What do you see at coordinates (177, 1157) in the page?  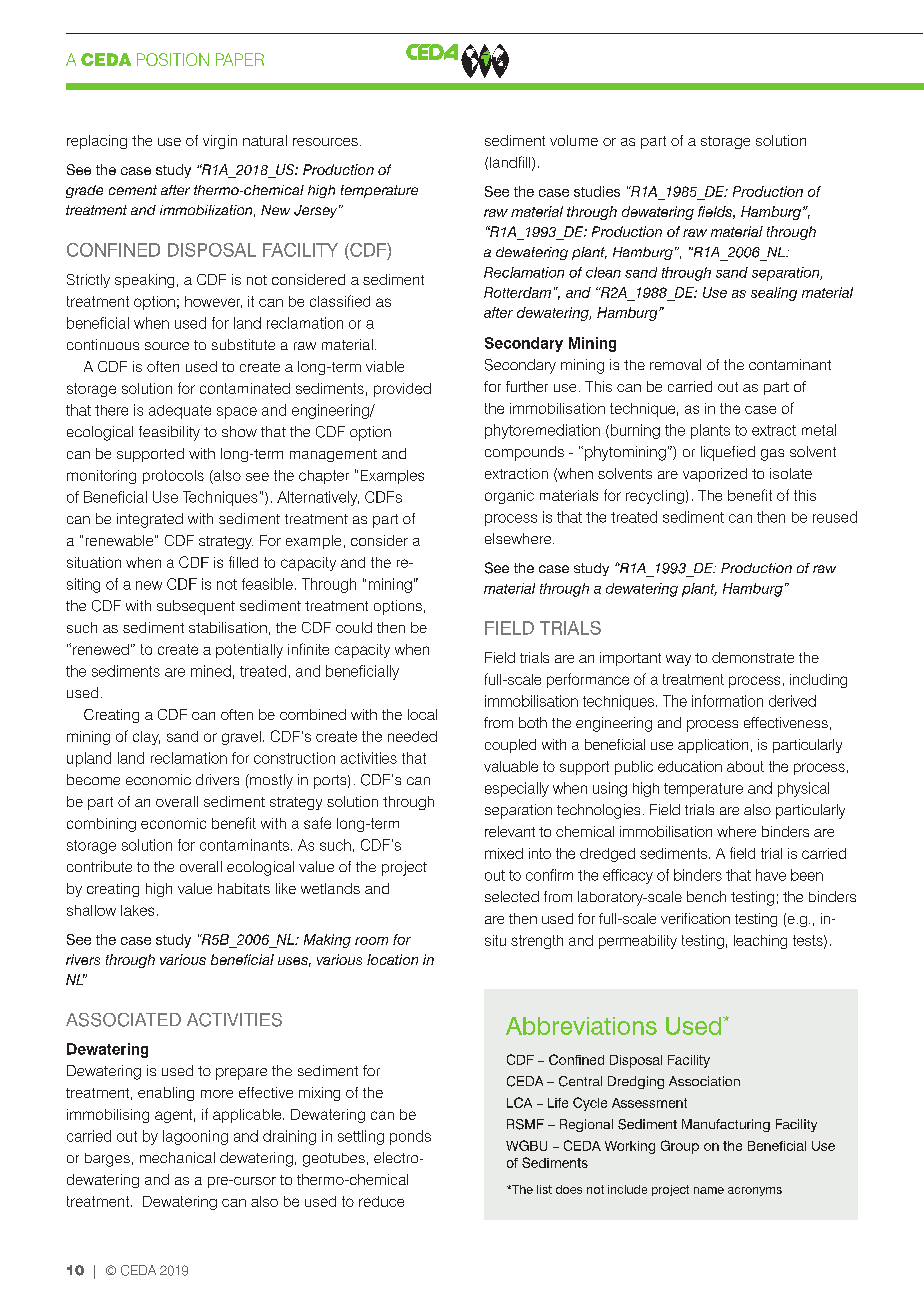 I see `mechanical` at bounding box center [177, 1157].
